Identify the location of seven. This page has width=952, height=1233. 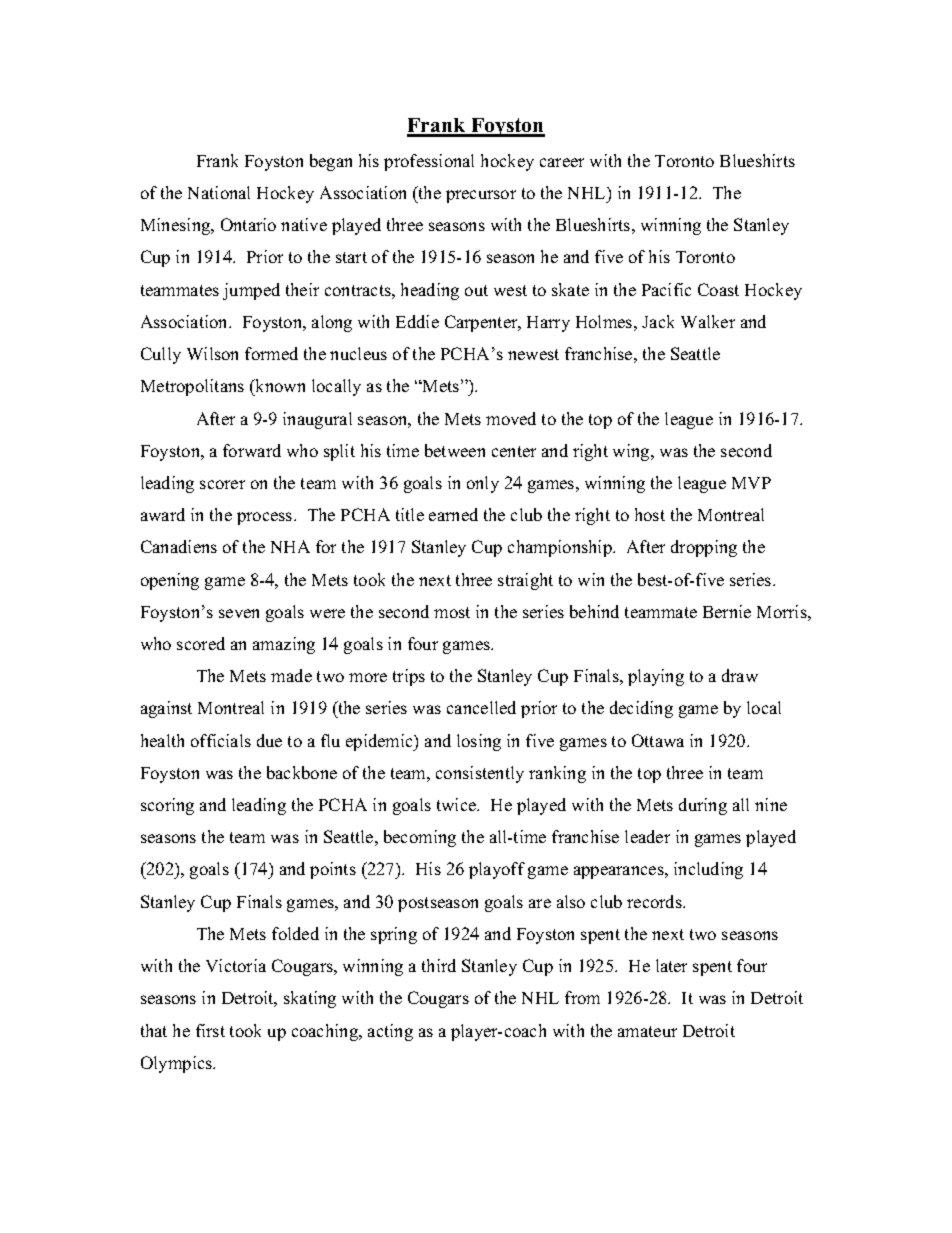
(239, 613).
